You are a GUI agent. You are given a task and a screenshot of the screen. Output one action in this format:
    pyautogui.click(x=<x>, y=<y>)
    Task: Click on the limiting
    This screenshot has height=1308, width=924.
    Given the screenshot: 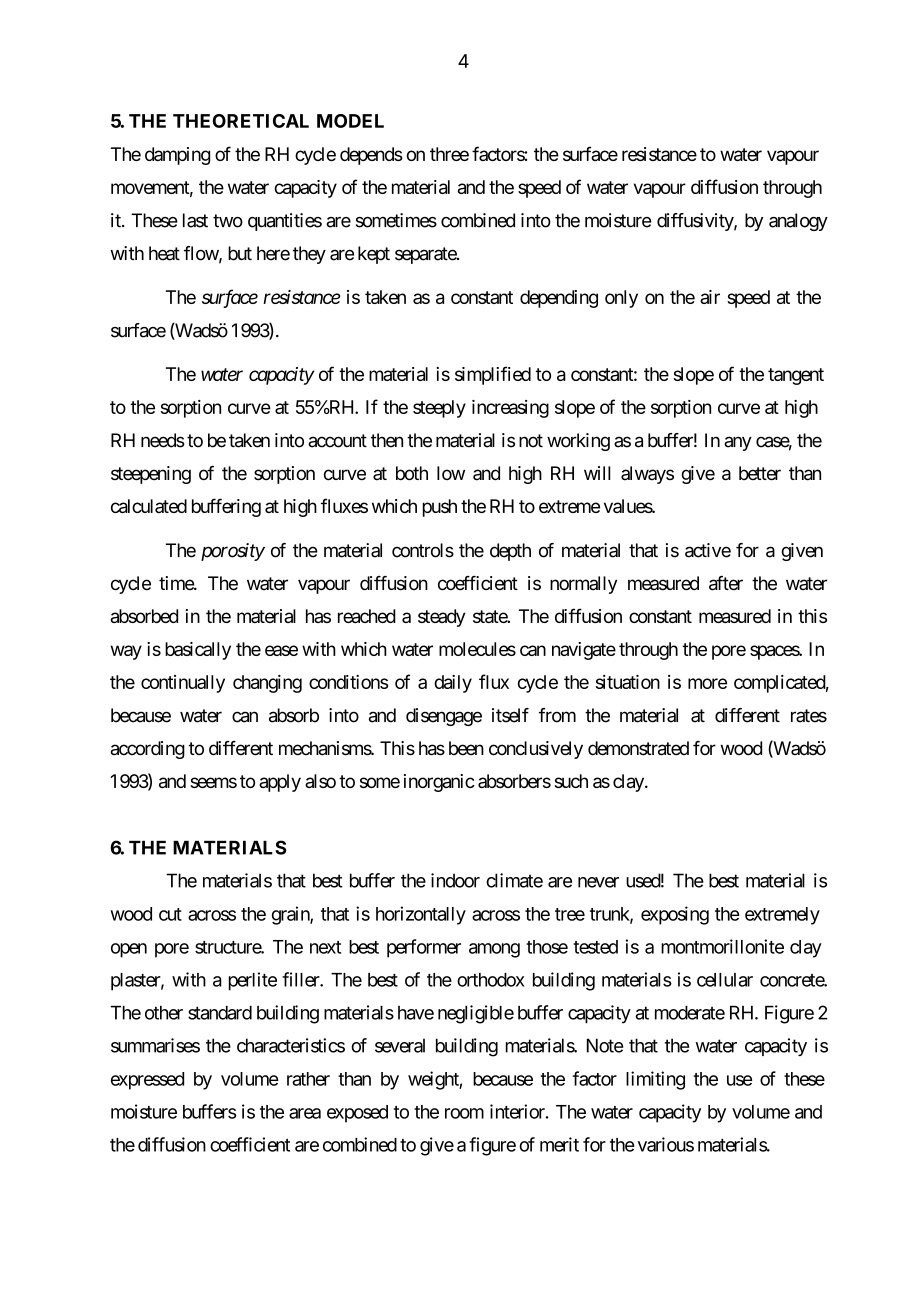 What is the action you would take?
    pyautogui.click(x=655, y=1080)
